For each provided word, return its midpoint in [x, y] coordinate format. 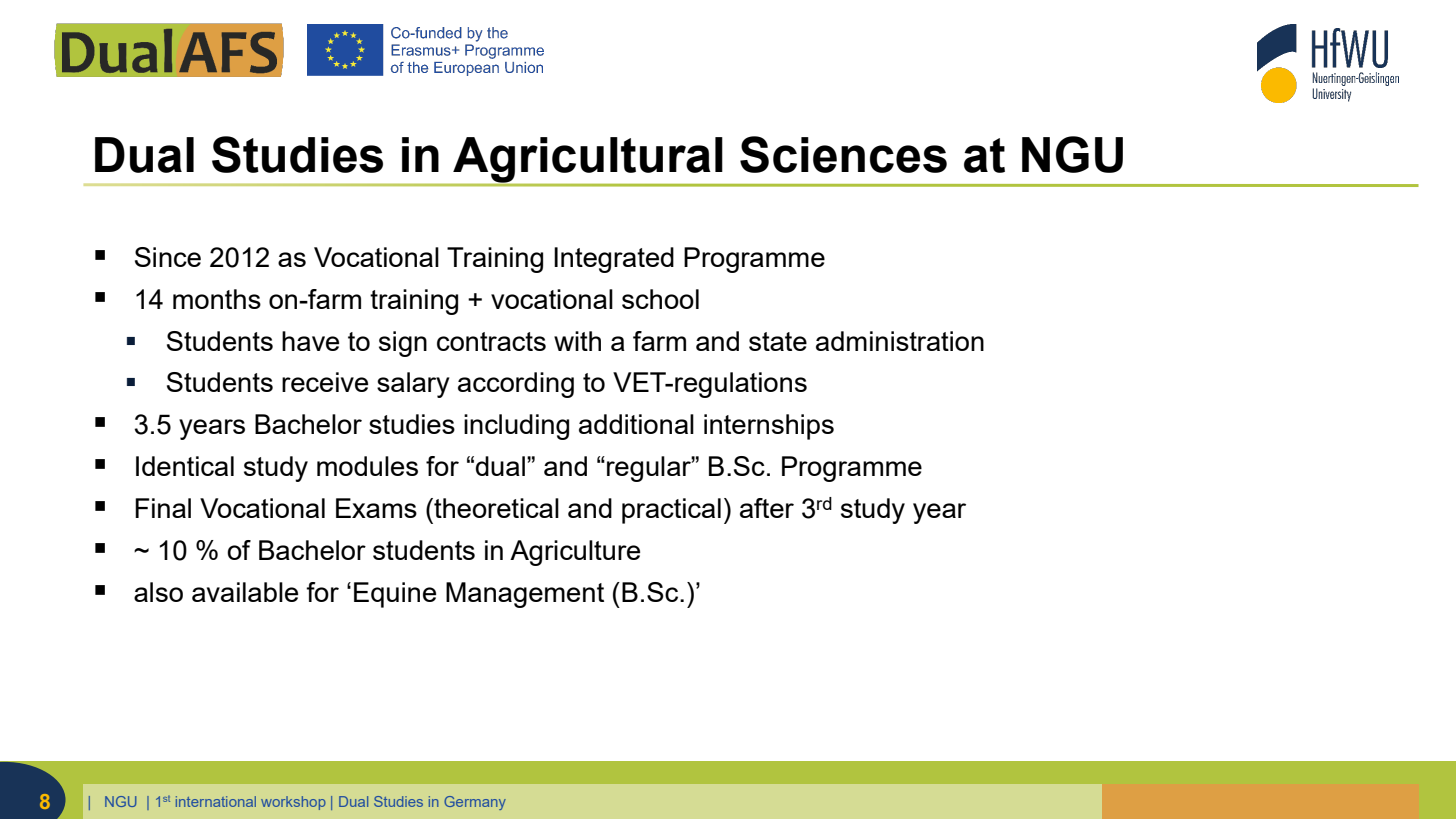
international [216, 801]
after [767, 508]
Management [525, 595]
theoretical [495, 508]
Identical [185, 466]
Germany [475, 803]
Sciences [843, 154]
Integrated [614, 260]
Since [168, 257]
